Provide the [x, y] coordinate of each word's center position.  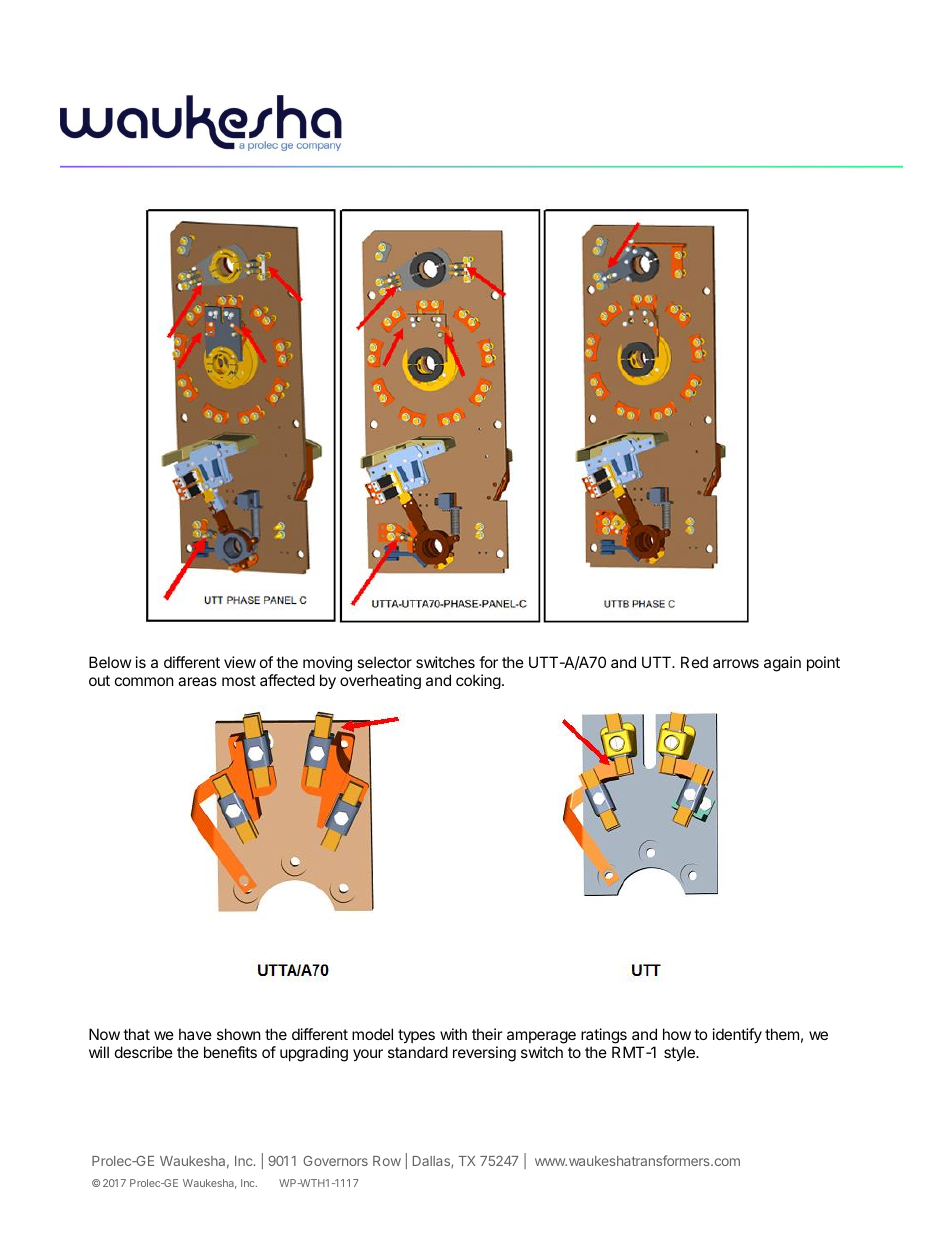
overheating [380, 681]
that [136, 1034]
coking [478, 681]
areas [197, 681]
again [782, 664]
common [144, 681]
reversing [484, 1054]
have [195, 1034]
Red [694, 662]
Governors [335, 1161]
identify [737, 1035]
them [782, 1034]
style [680, 1053]
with [453, 1034]
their [487, 1034]
